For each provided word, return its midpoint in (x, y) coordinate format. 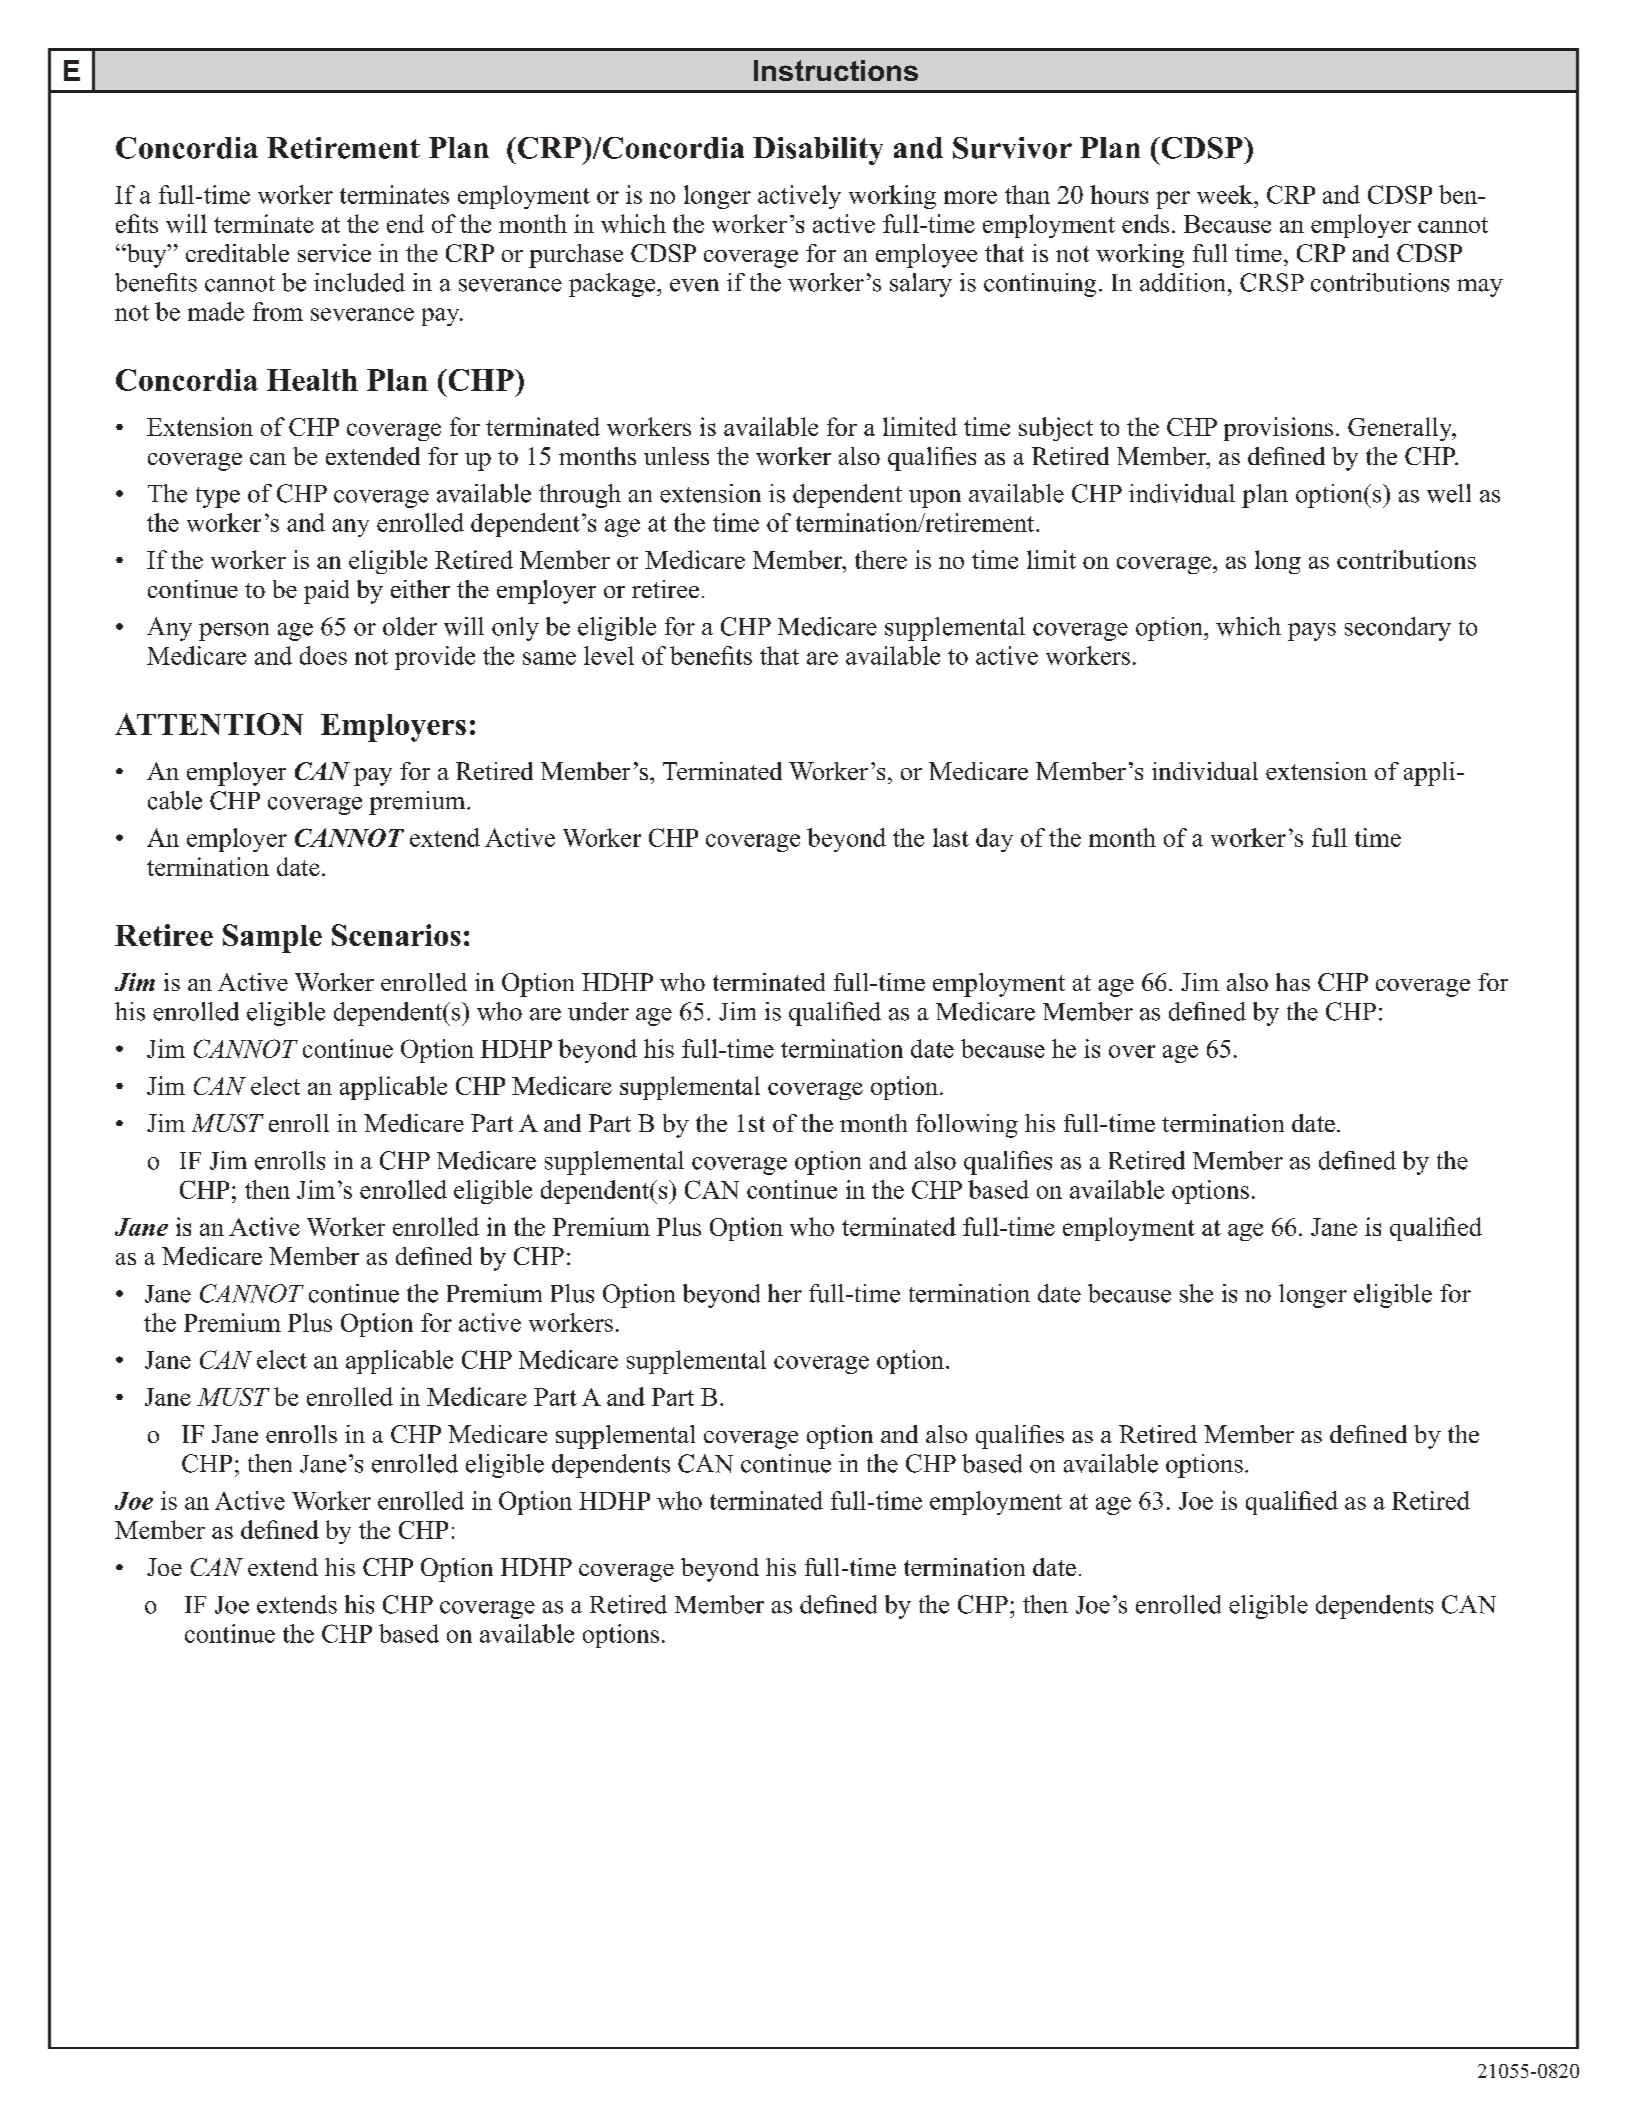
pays (1312, 632)
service (334, 253)
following (967, 1126)
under (598, 1011)
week (1226, 194)
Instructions (836, 70)
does (323, 655)
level (609, 655)
